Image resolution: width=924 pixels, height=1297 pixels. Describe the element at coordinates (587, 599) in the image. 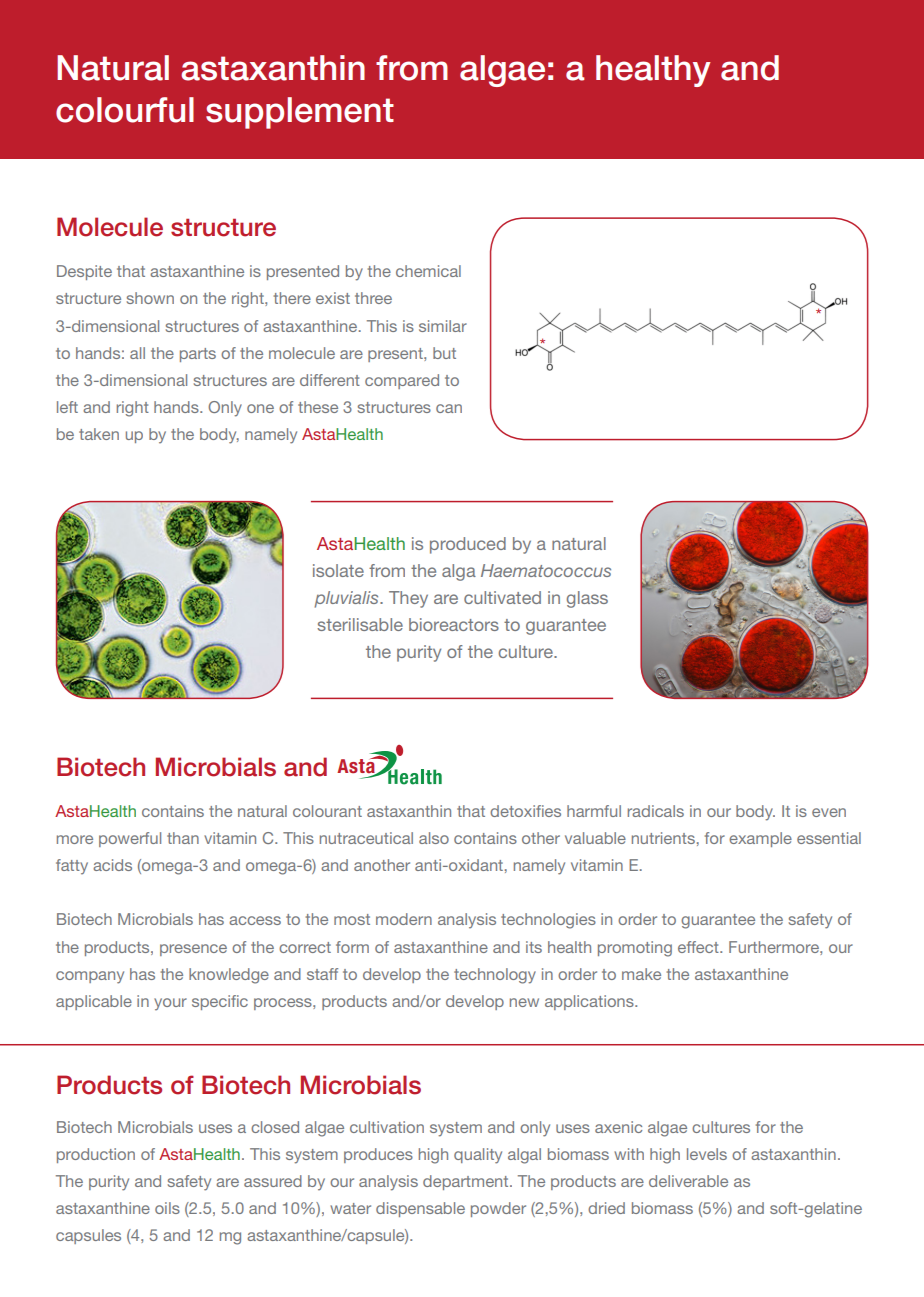

I see `glass` at that location.
